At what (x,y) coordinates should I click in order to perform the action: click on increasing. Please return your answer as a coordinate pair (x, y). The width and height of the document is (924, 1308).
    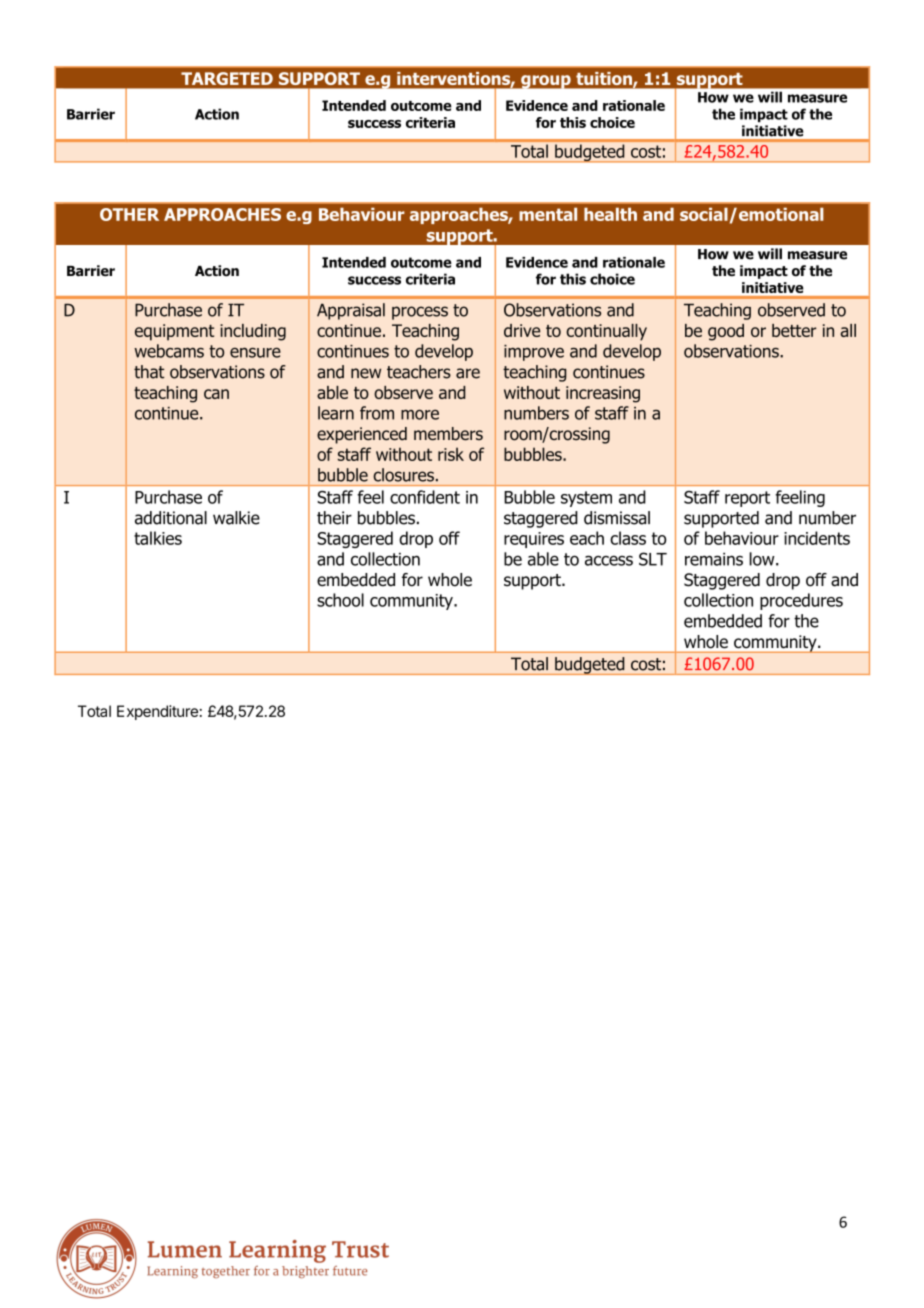
    Looking at the image, I should click on (603, 394).
